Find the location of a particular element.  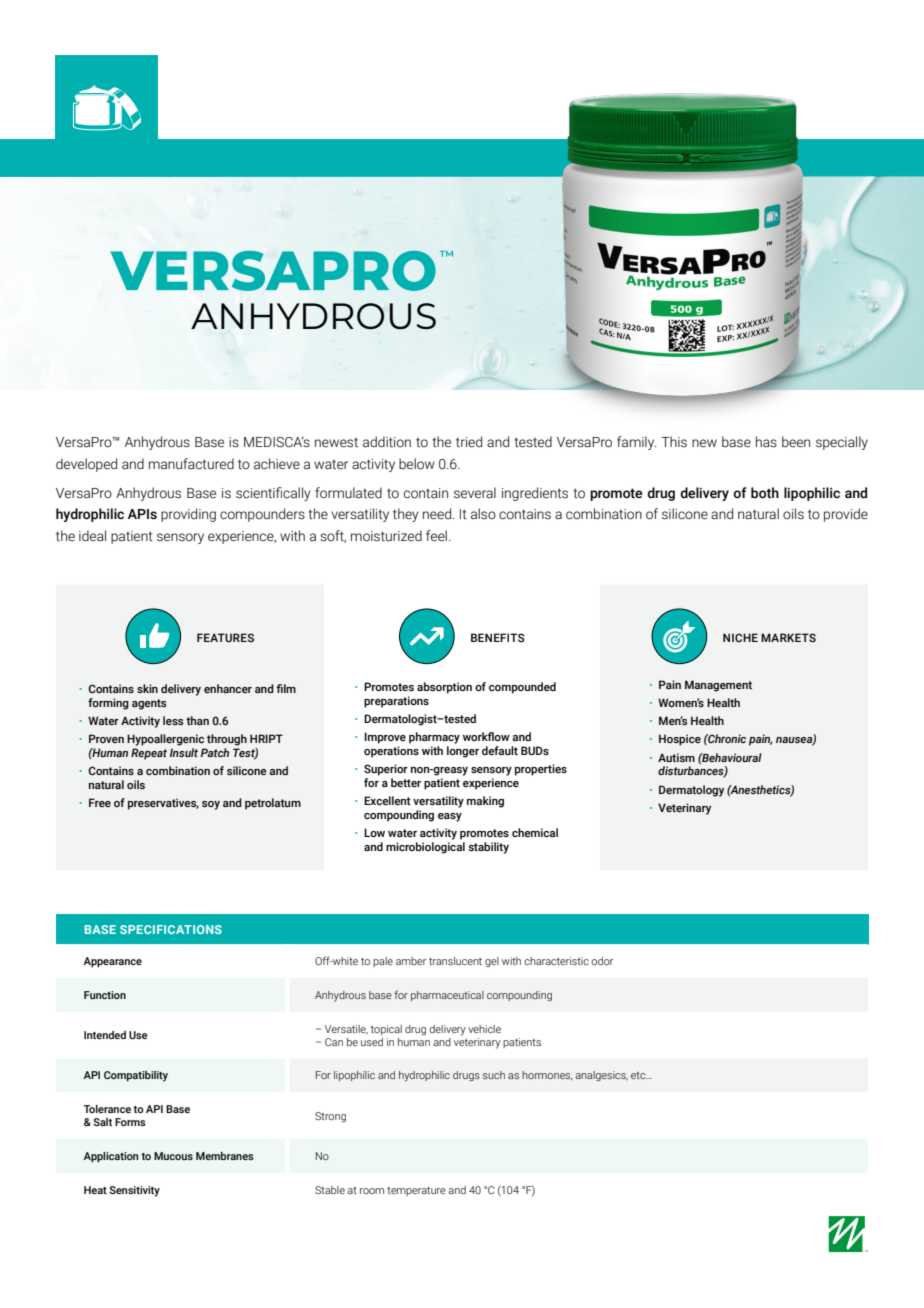

tried is located at coordinates (469, 441).
